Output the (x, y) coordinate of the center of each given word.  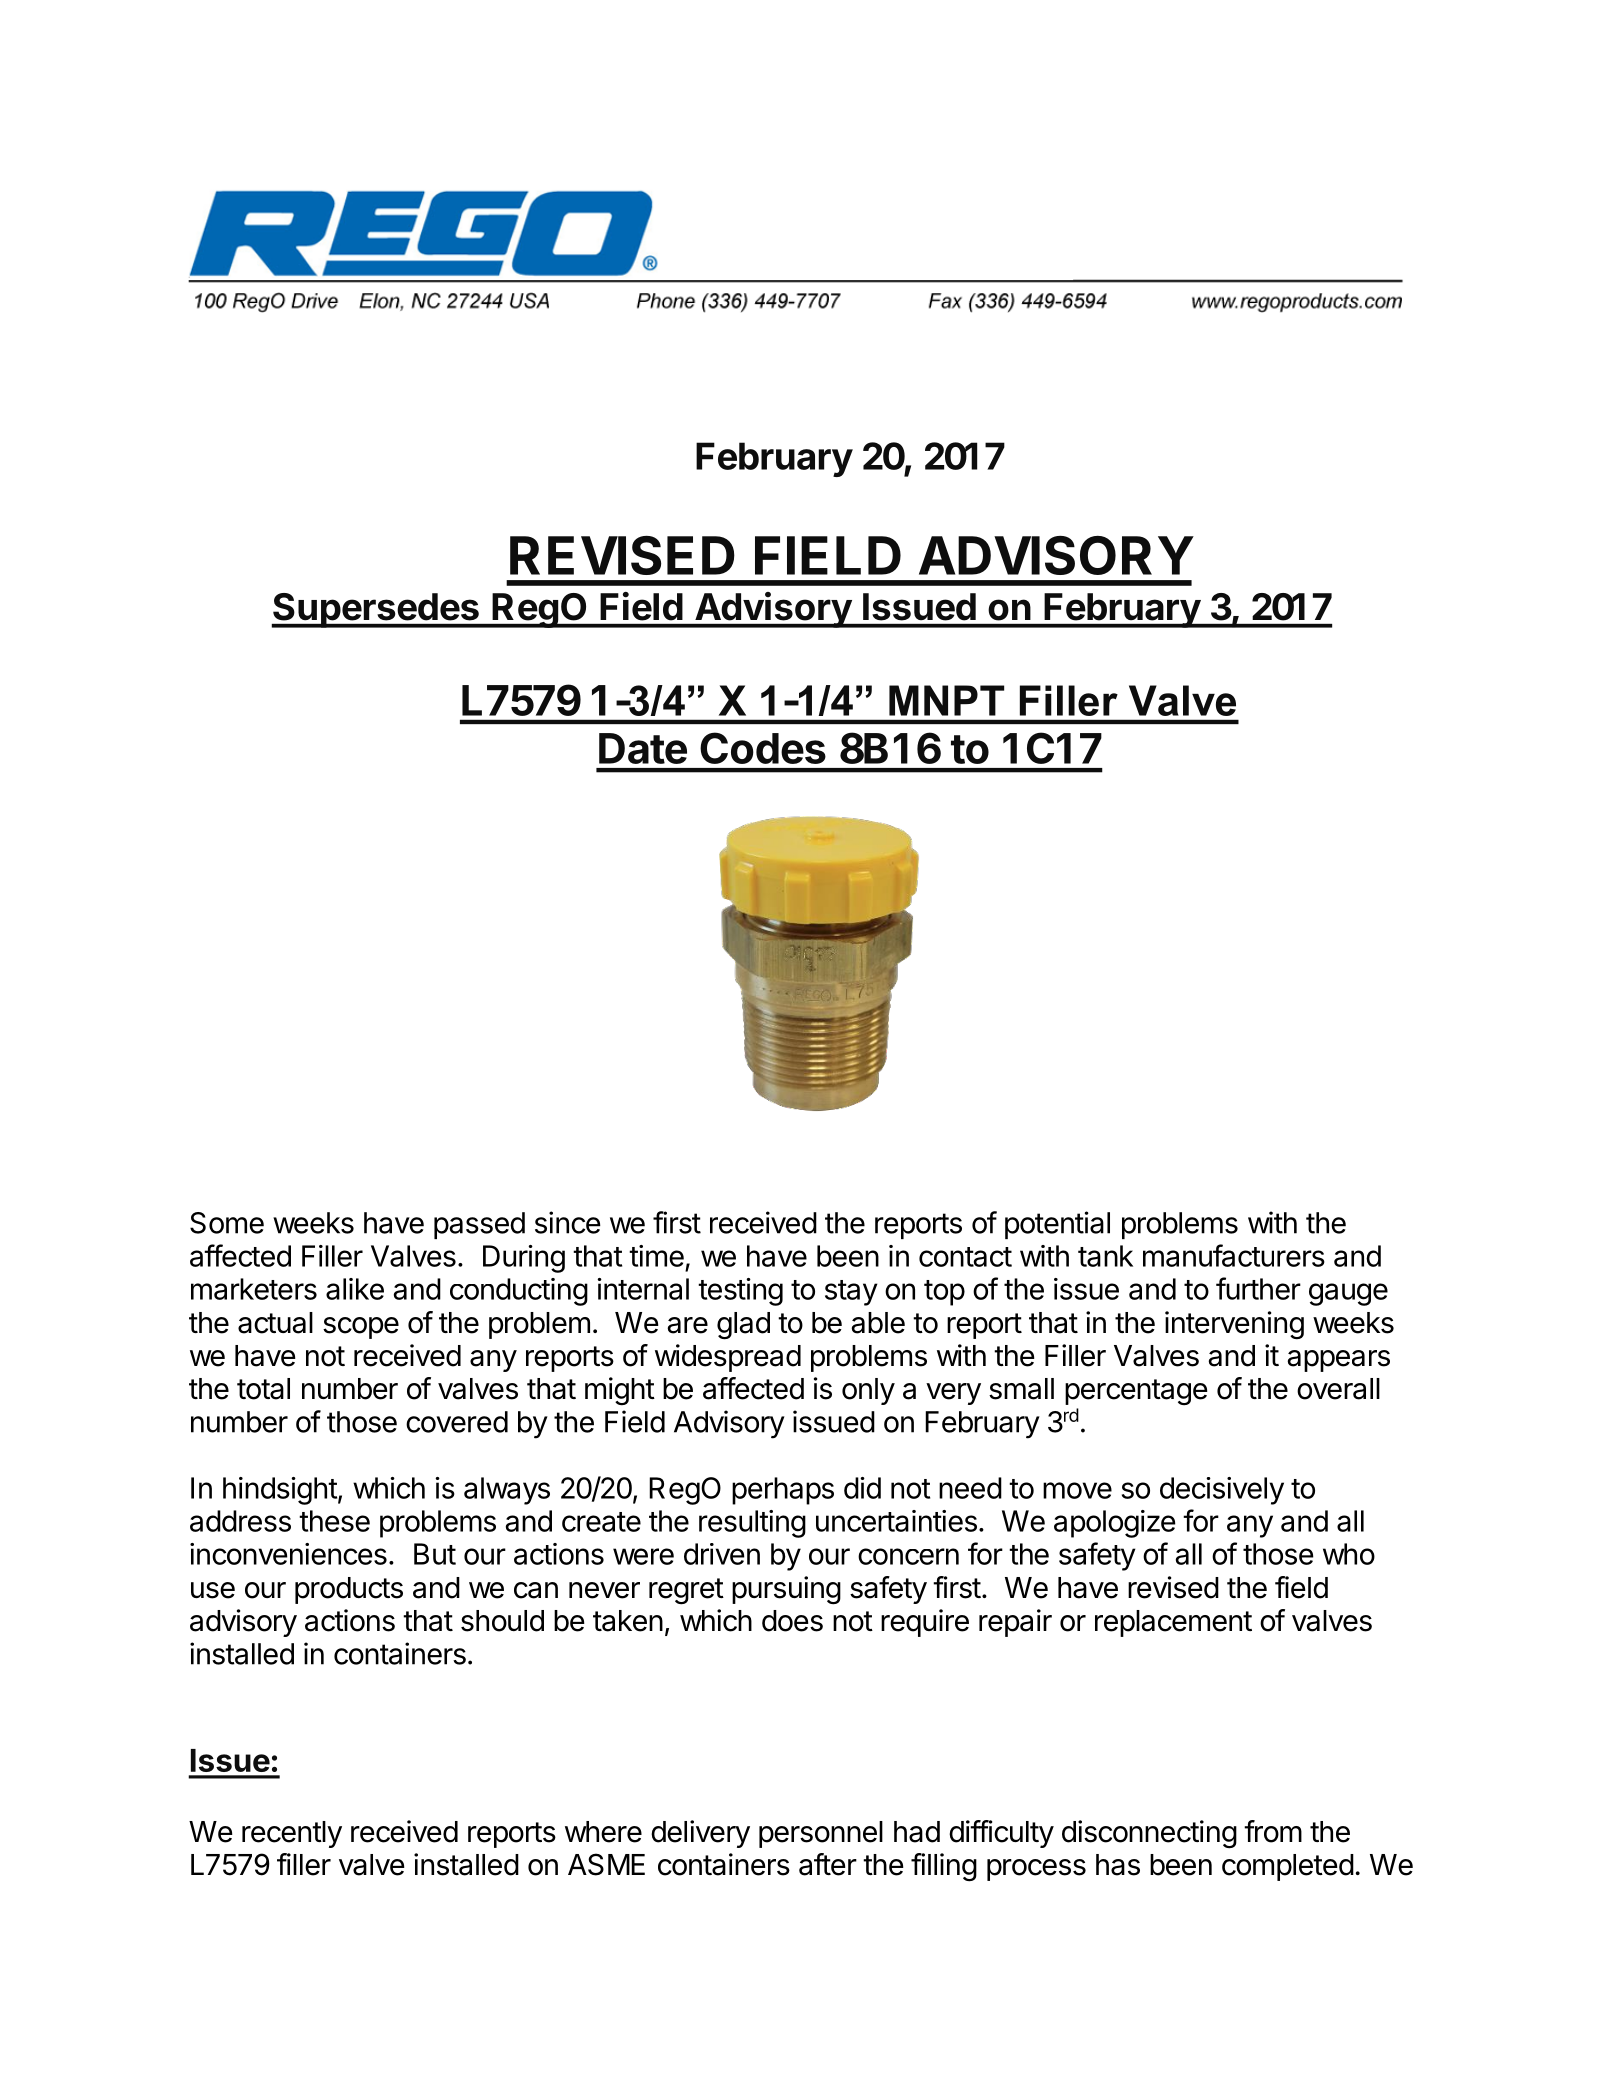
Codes (763, 748)
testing (740, 1292)
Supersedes (376, 610)
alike (355, 1289)
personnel (821, 1834)
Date (643, 748)
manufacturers (1234, 1255)
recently (292, 1834)
